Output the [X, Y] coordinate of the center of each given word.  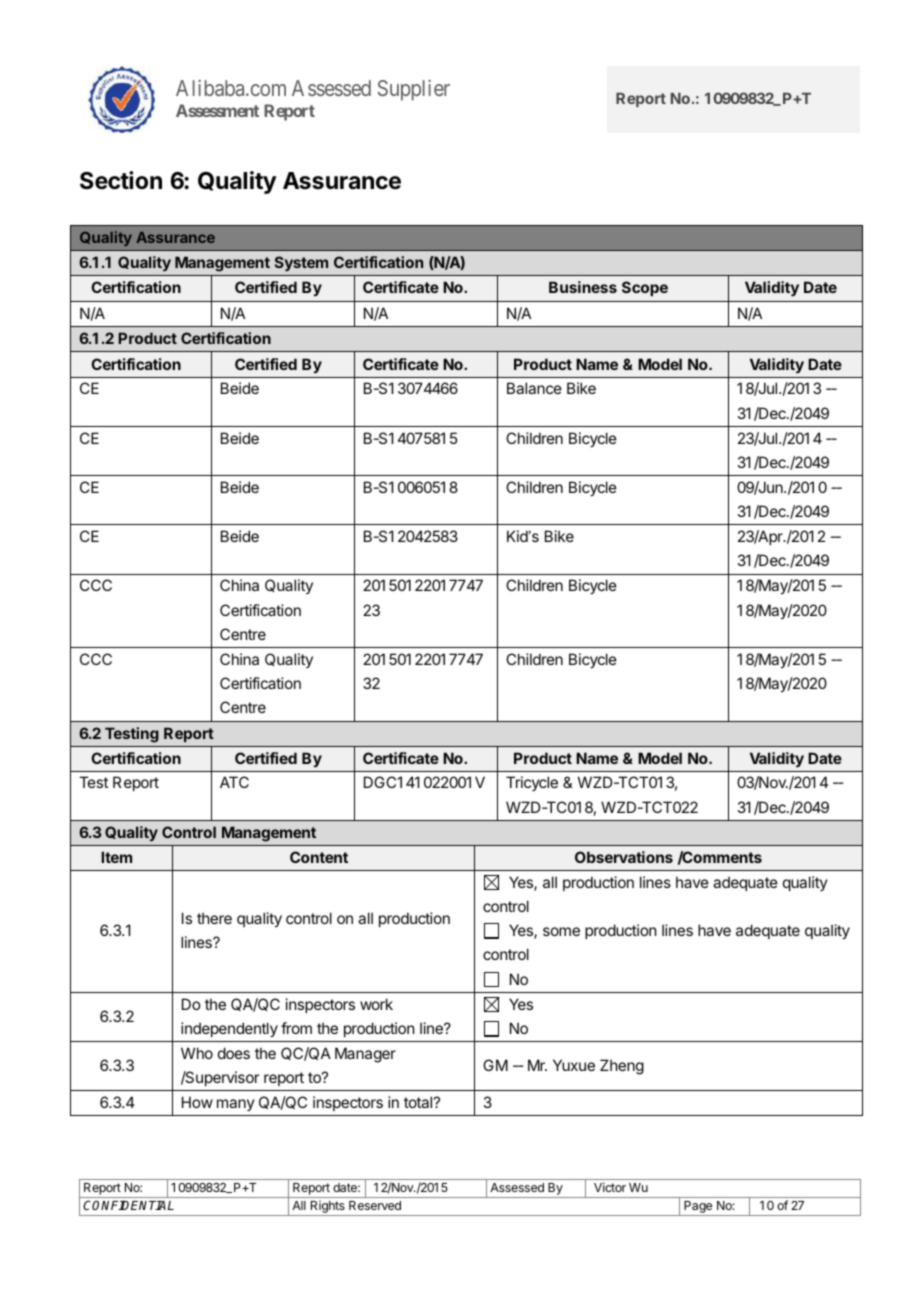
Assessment [217, 110]
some [561, 931]
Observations [624, 857]
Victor [610, 1187]
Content [319, 857]
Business [583, 287]
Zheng [622, 1067]
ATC [234, 782]
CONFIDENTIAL [128, 1205]
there [214, 918]
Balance [534, 388]
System [301, 263]
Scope [645, 288]
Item [116, 857]
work [376, 1004]
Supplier [414, 90]
